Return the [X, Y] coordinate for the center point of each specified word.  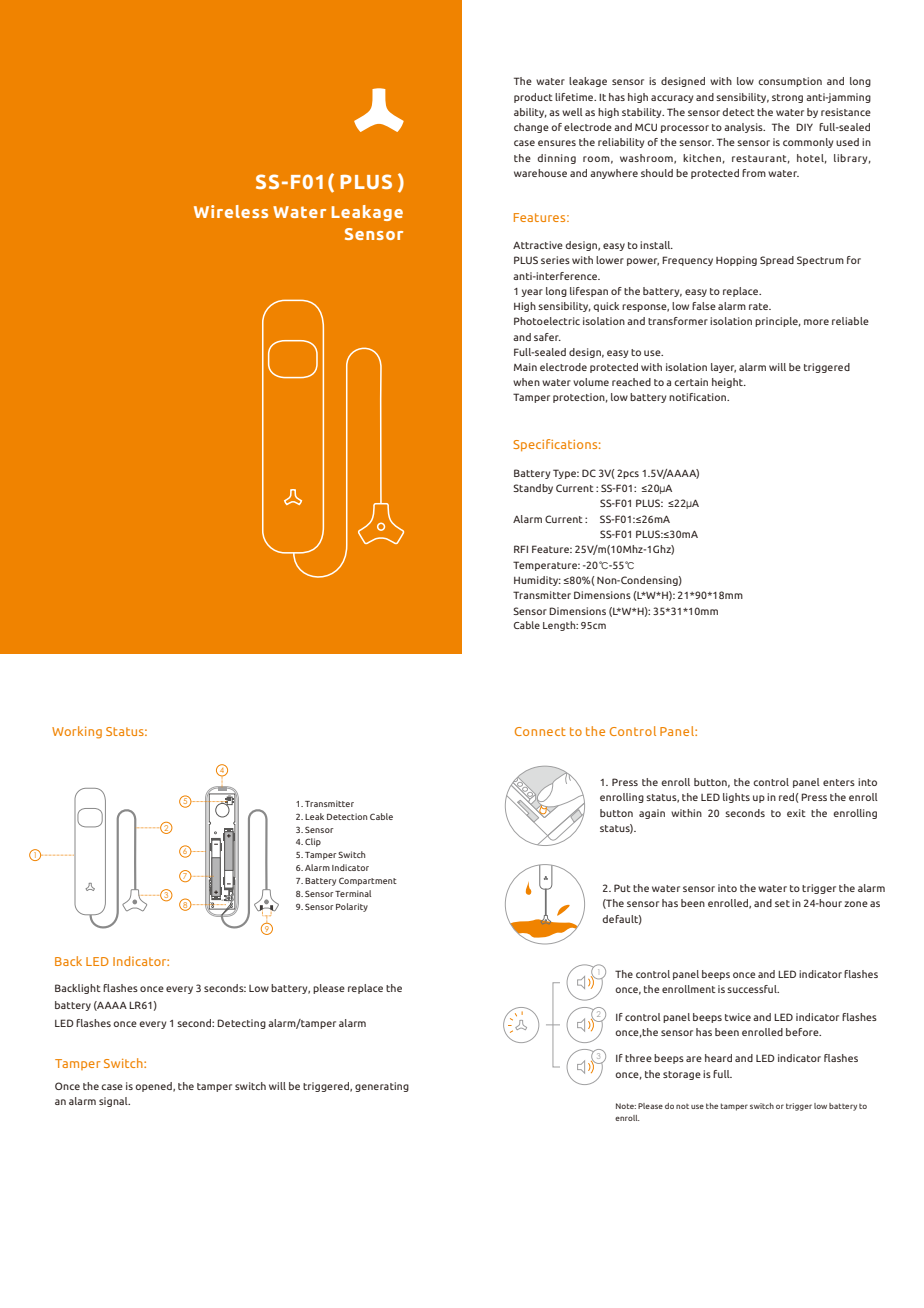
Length [560, 626]
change [531, 128]
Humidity [537, 581]
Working [77, 732]
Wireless [231, 211]
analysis [744, 128]
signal [114, 1102]
